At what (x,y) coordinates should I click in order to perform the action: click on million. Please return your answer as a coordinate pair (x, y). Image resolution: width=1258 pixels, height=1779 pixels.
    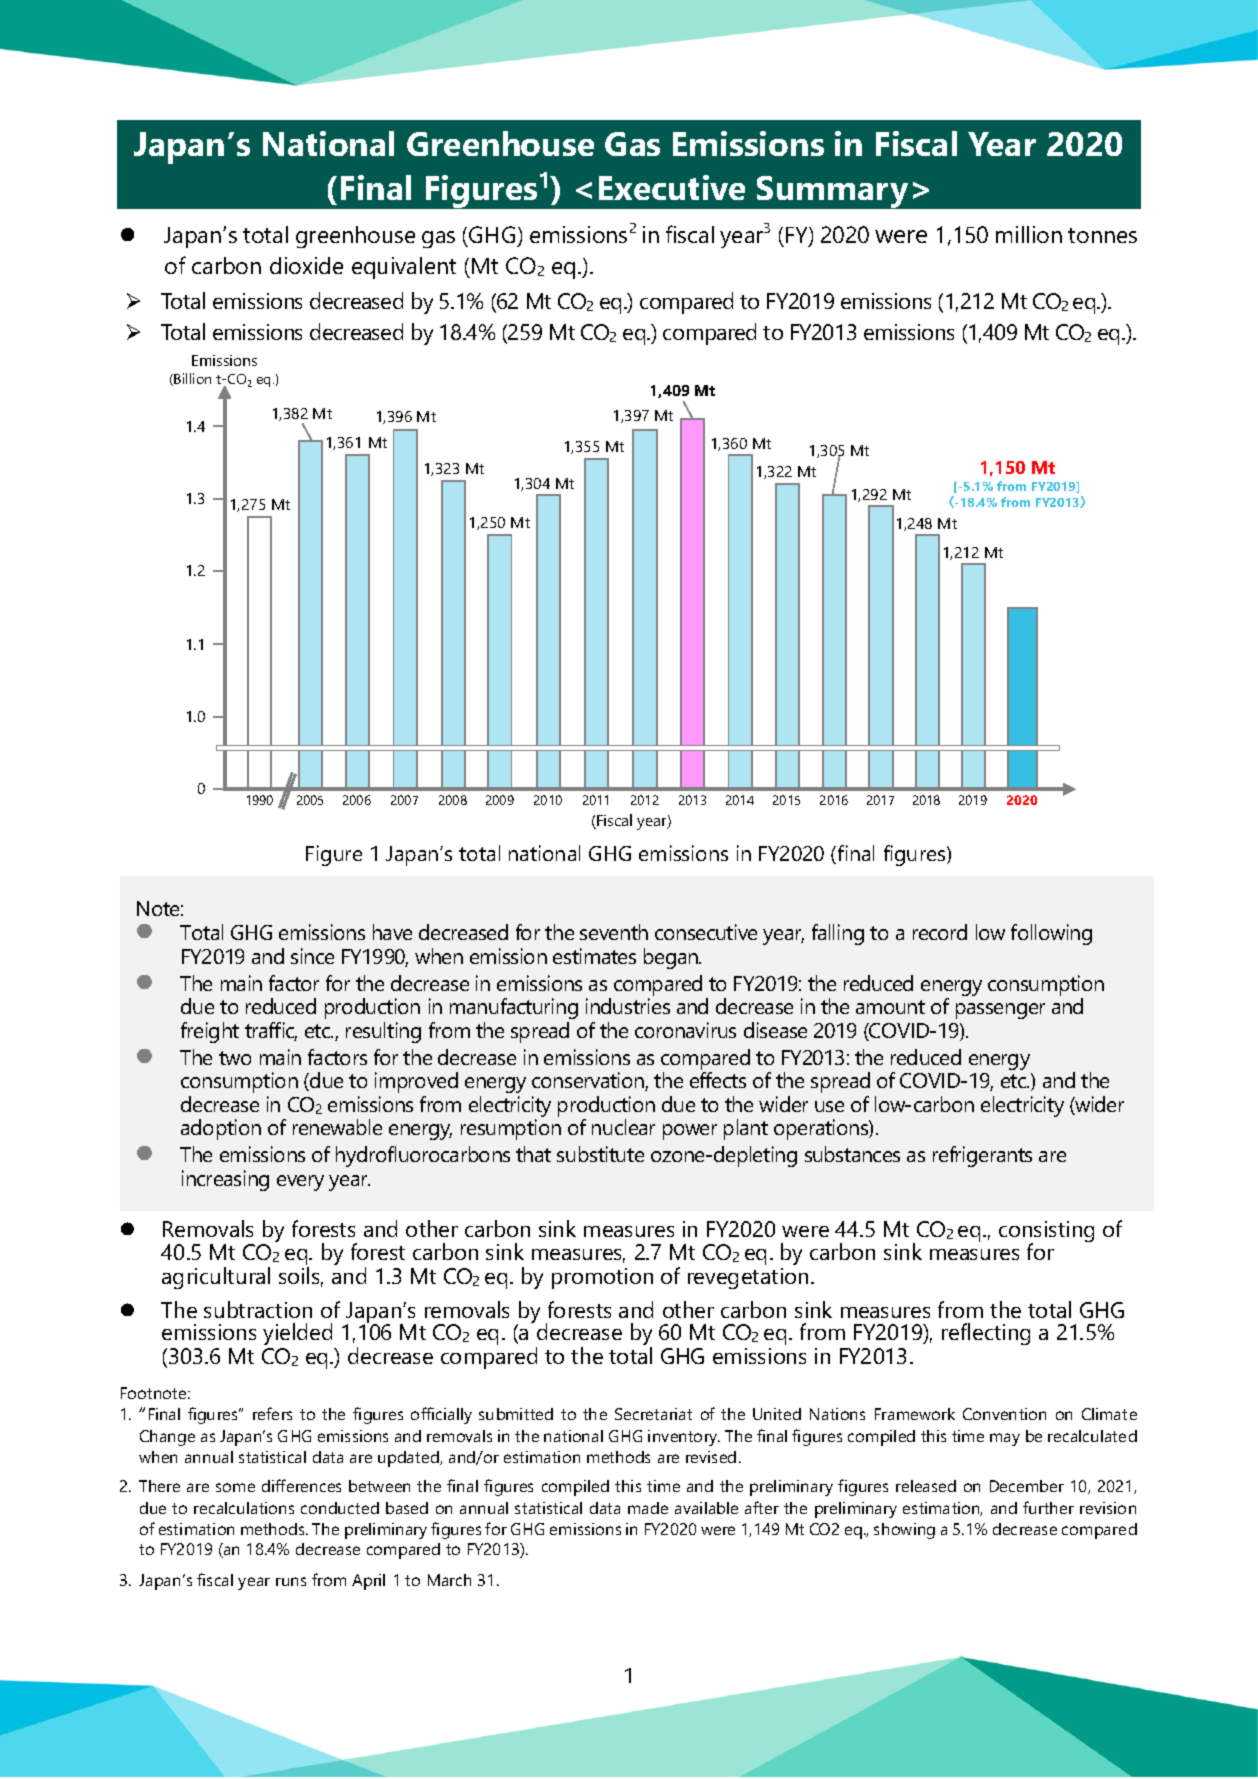
    Looking at the image, I should click on (1029, 234).
